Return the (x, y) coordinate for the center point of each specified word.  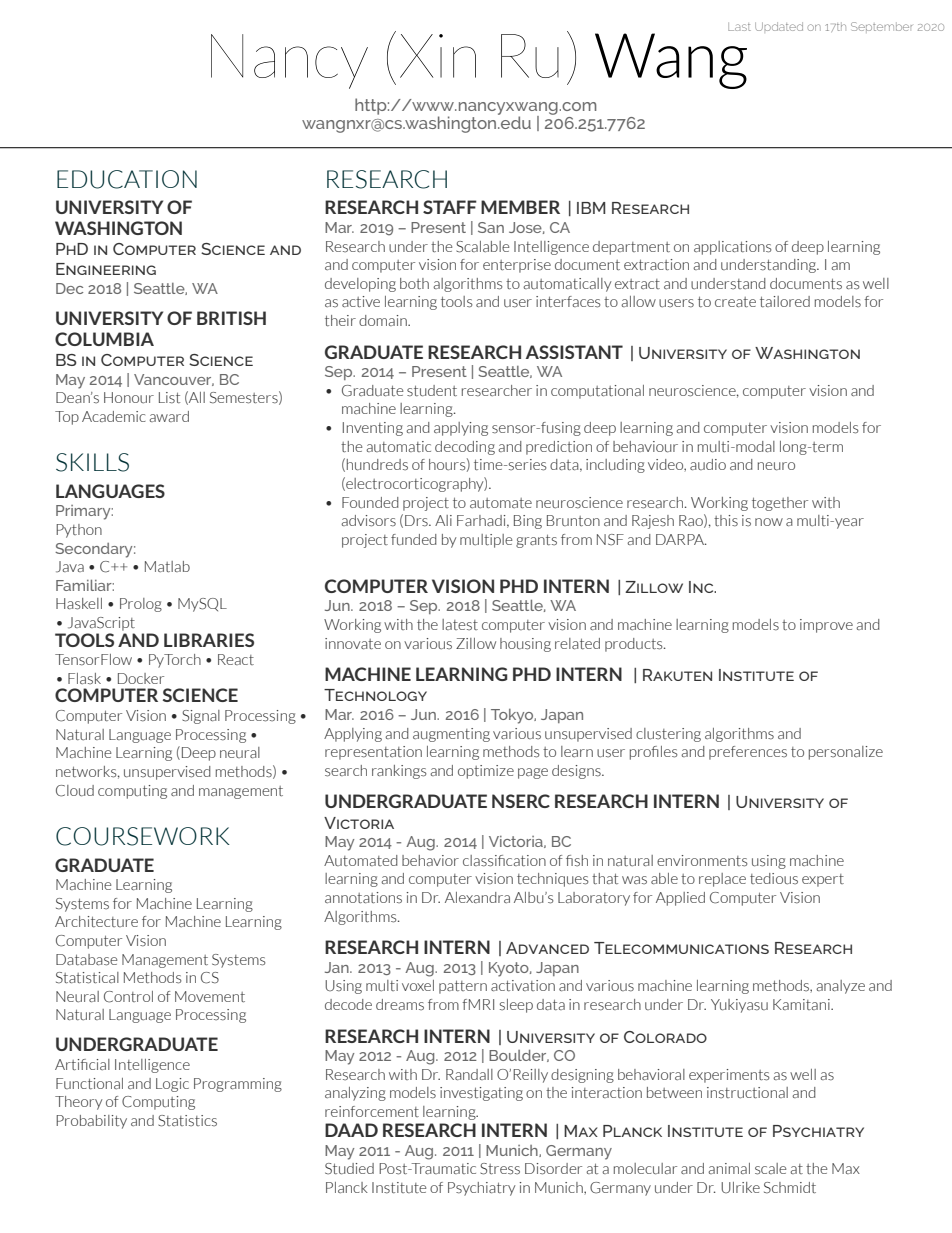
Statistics (187, 1121)
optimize (486, 772)
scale (770, 1169)
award (169, 416)
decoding (465, 448)
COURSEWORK (143, 836)
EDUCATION (127, 179)
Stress (500, 1169)
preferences (748, 753)
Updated (779, 26)
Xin (438, 56)
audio (708, 464)
